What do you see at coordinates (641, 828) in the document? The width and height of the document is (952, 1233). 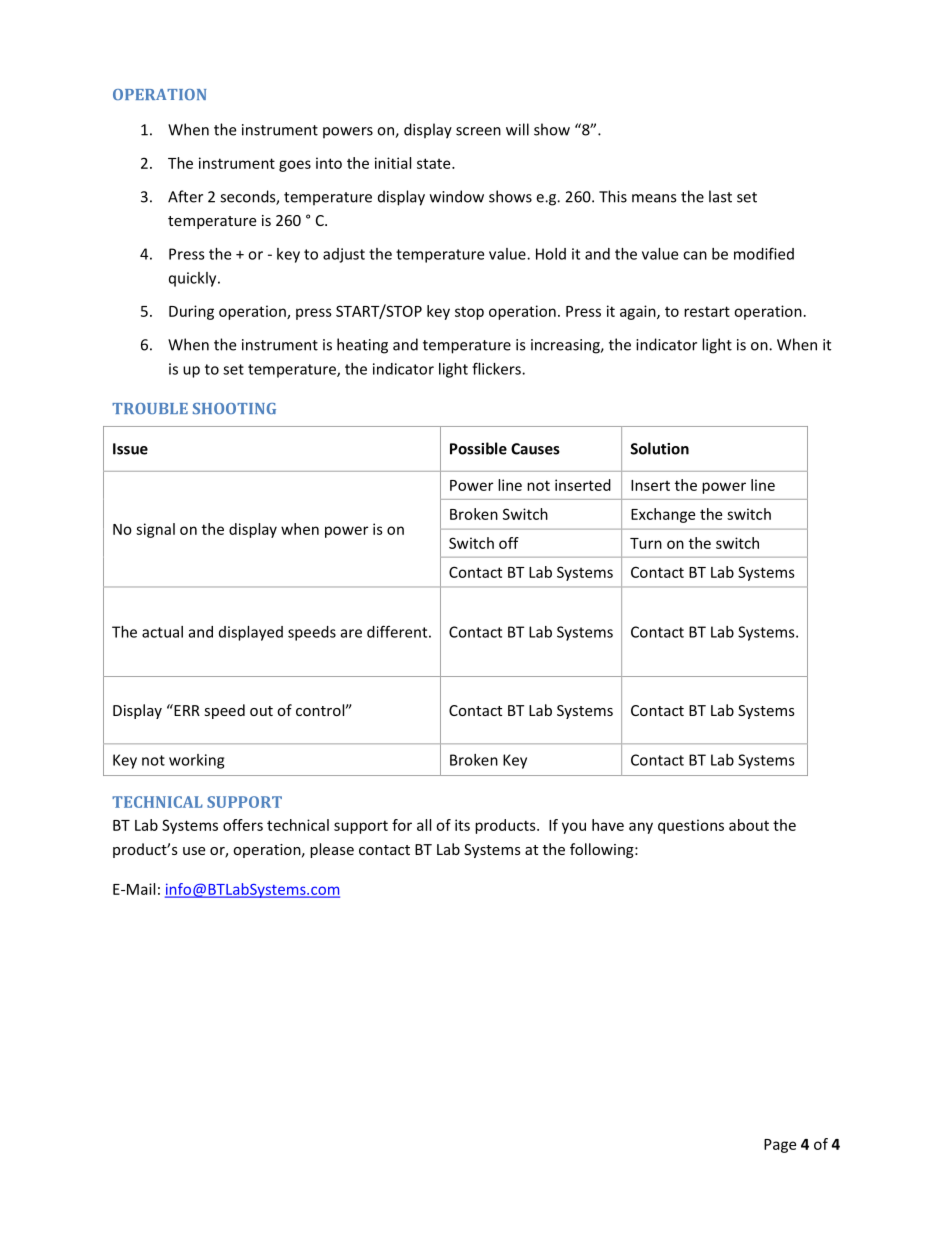 I see `any` at bounding box center [641, 828].
